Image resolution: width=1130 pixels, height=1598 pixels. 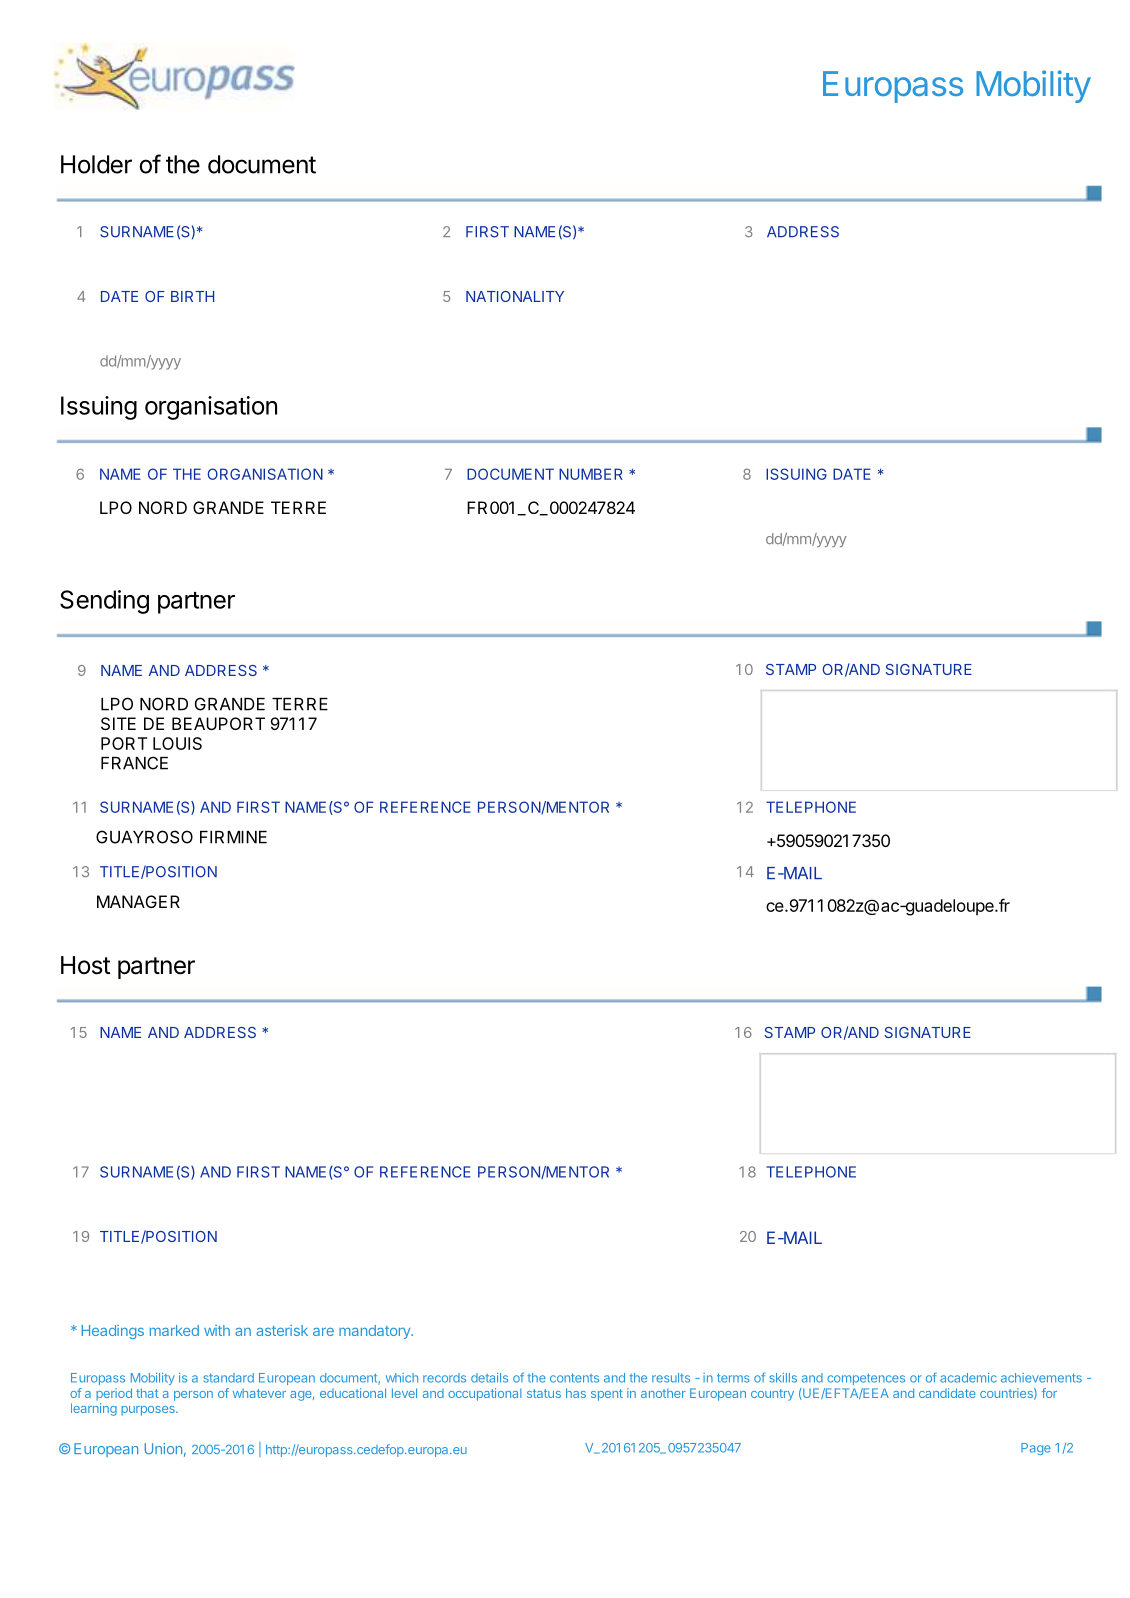 I want to click on MANAGER, so click(x=138, y=901).
